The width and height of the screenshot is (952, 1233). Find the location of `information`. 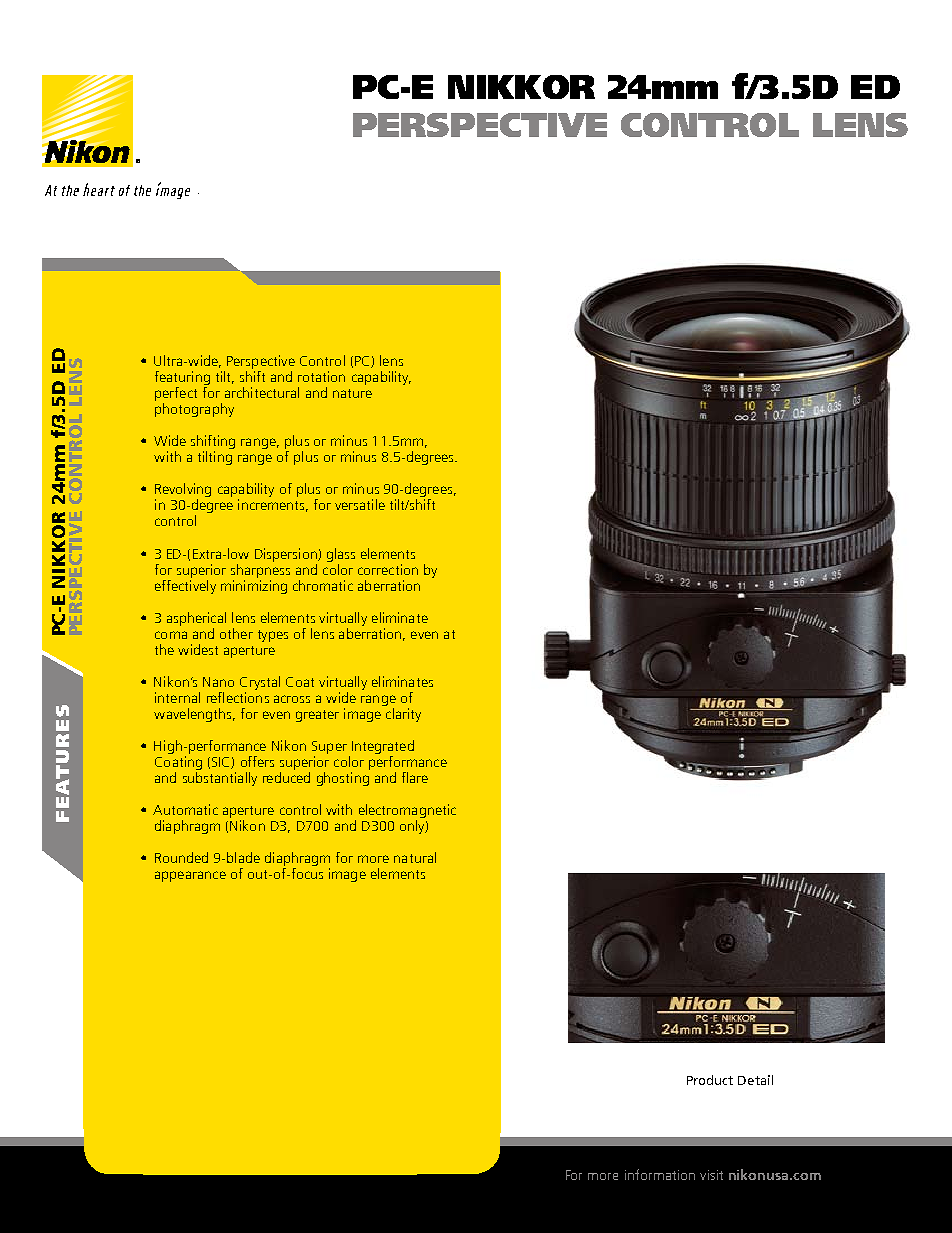

information is located at coordinates (660, 1174).
